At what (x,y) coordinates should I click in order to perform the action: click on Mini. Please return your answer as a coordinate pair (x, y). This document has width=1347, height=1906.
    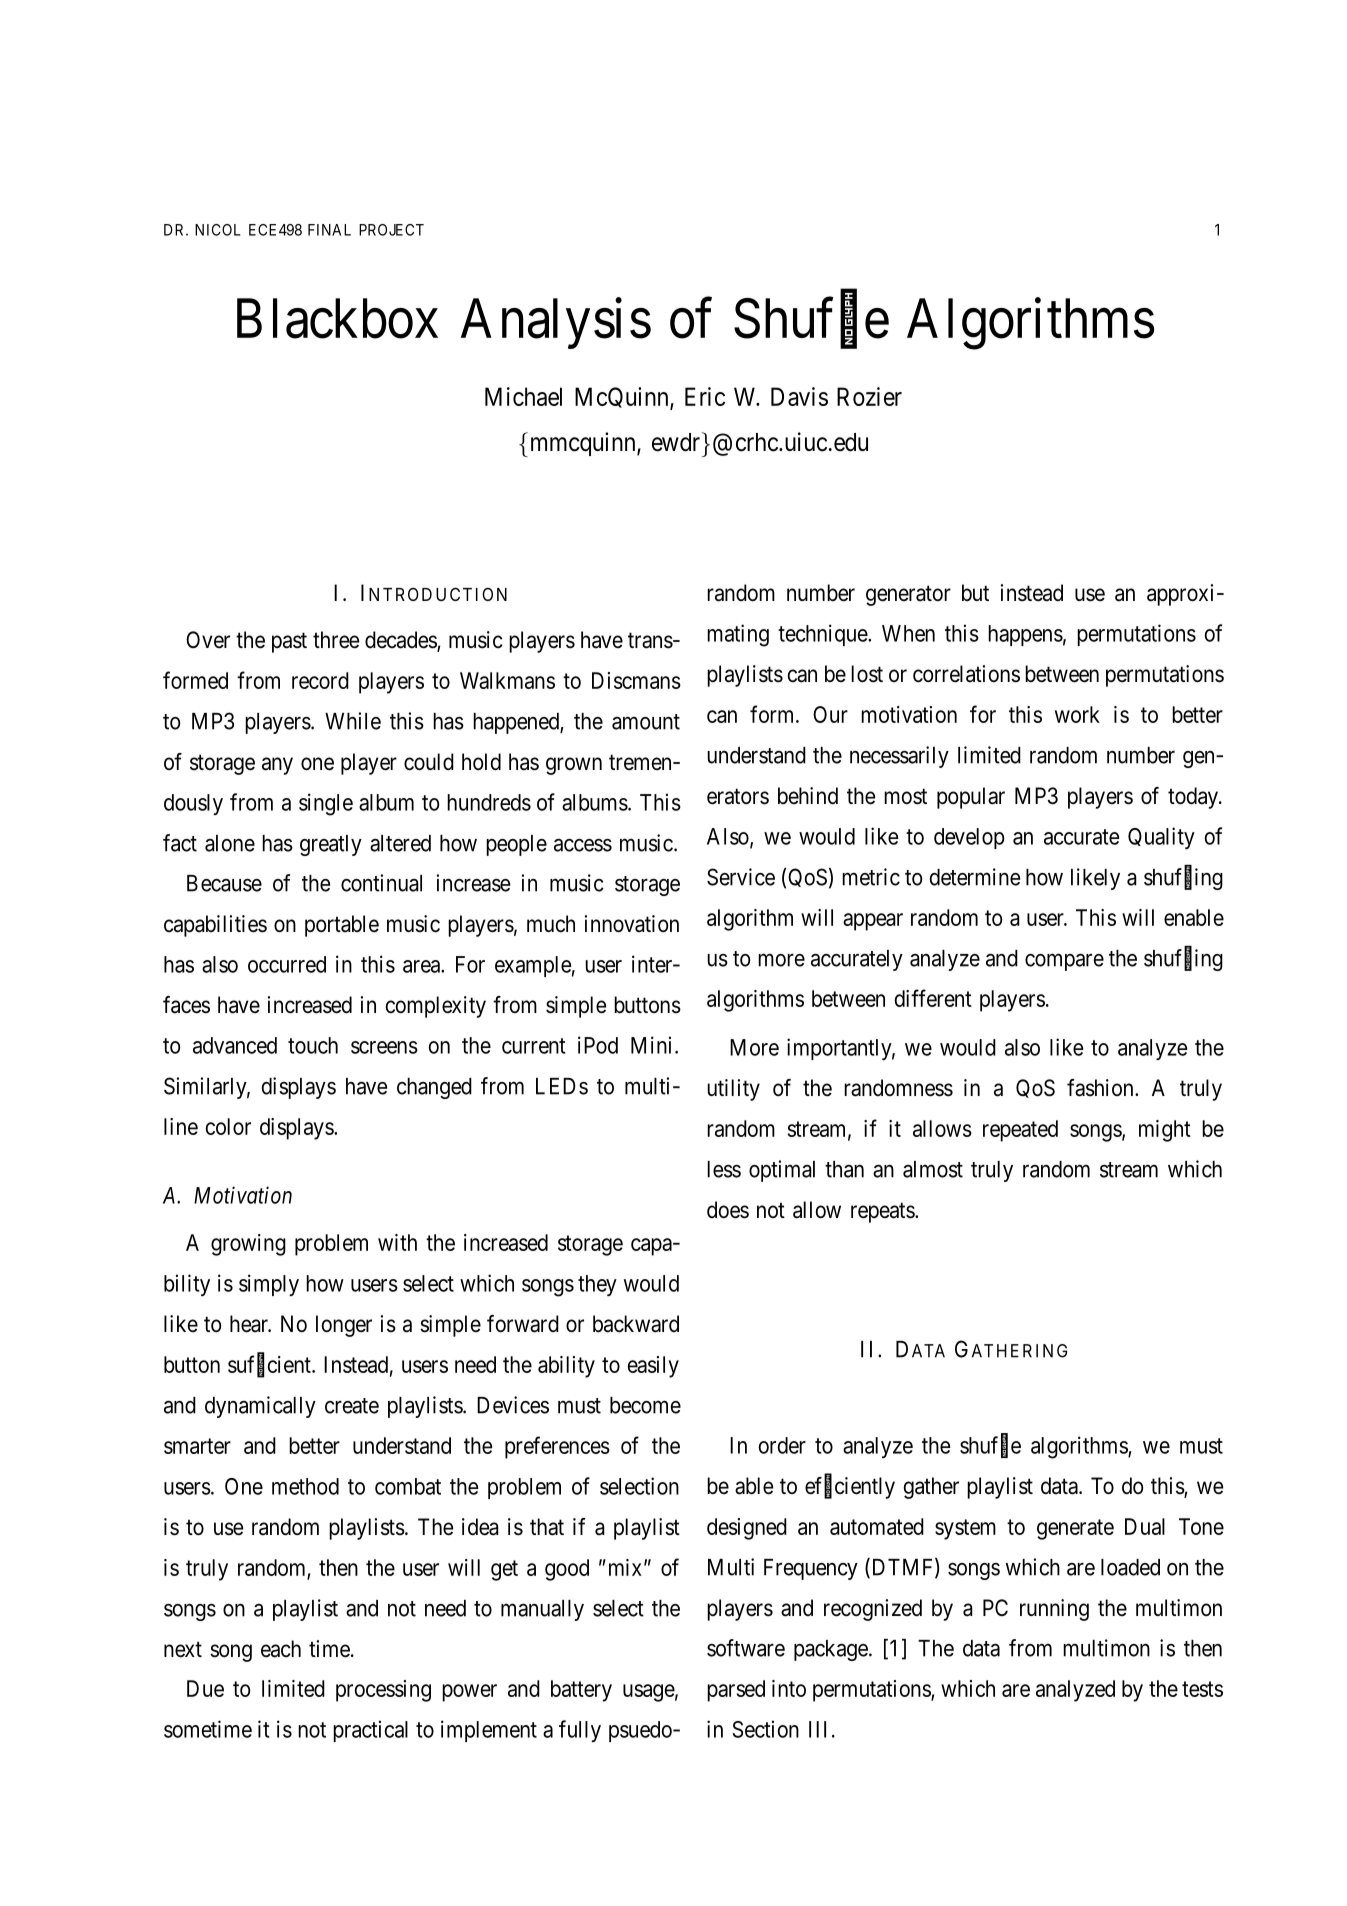
    Looking at the image, I should click on (653, 1045).
